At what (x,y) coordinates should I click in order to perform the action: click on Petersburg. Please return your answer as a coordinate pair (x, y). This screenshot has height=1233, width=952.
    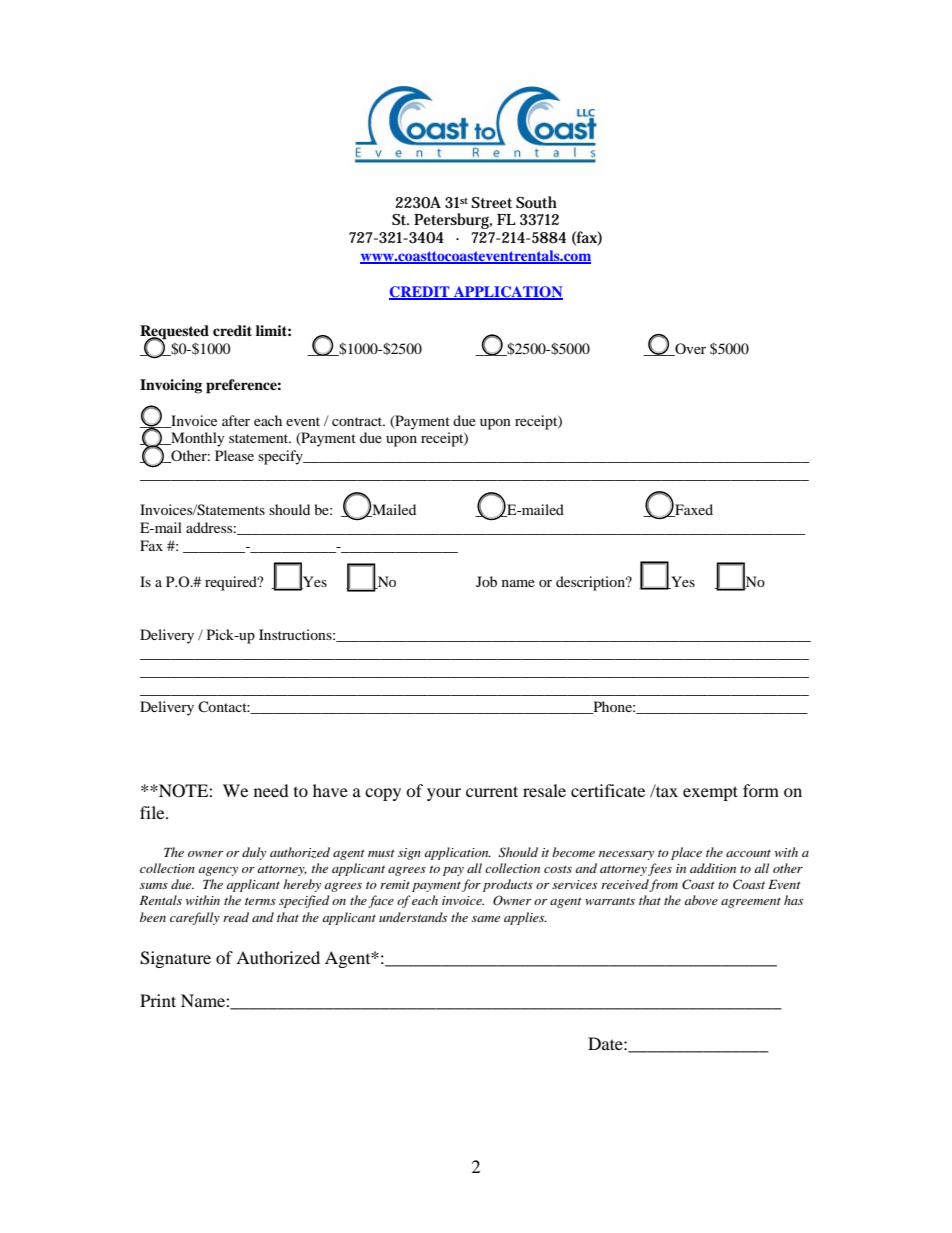
    Looking at the image, I should click on (453, 221).
